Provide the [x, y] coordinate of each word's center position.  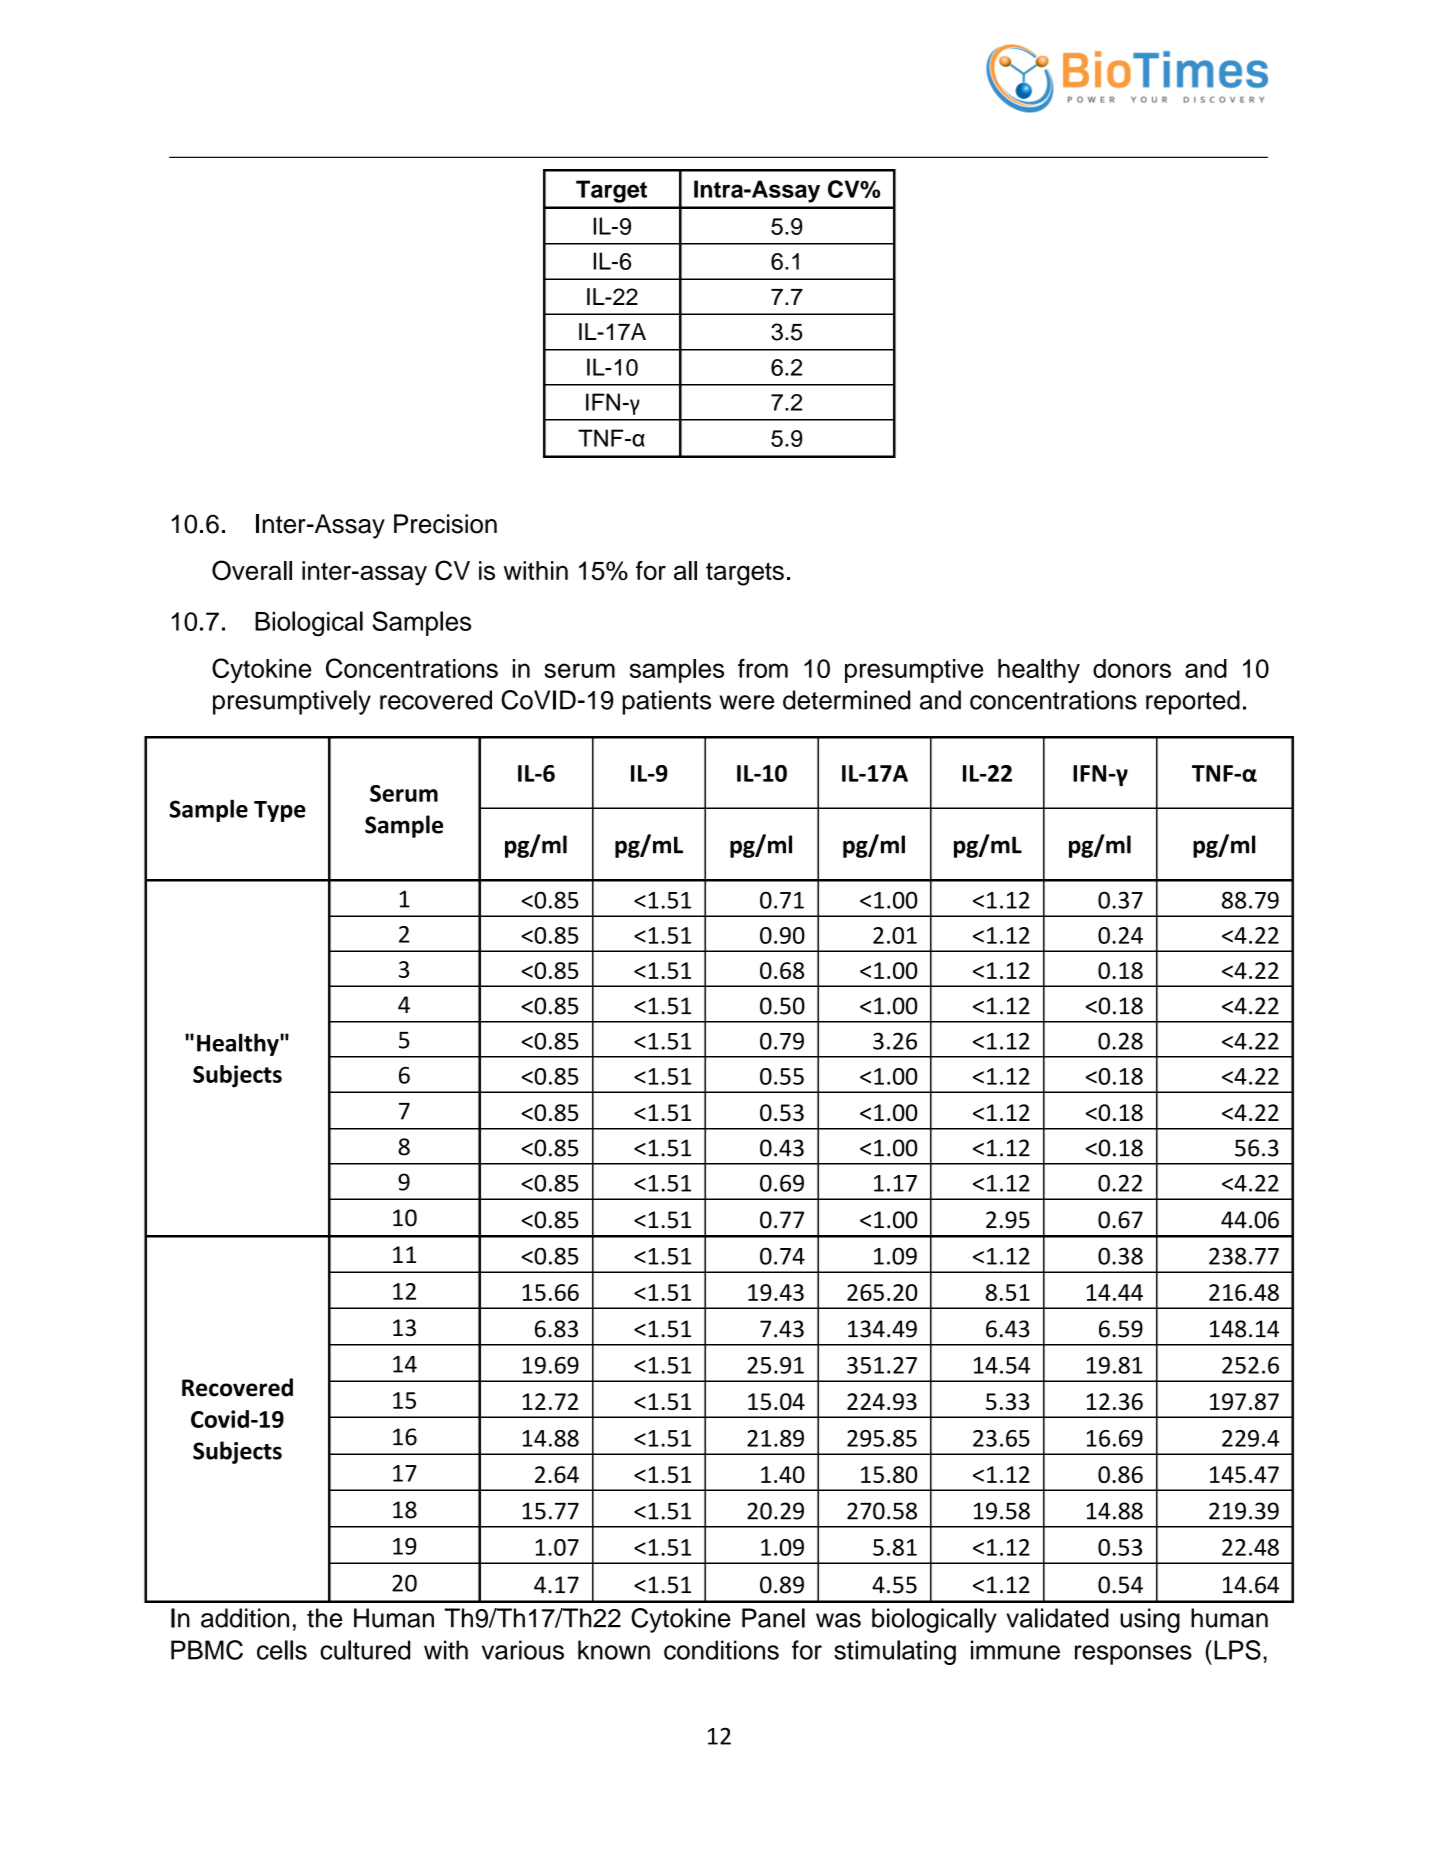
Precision [445, 524]
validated [1057, 1618]
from [763, 668]
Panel [773, 1618]
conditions [721, 1650]
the [324, 1618]
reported [1193, 702]
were [746, 702]
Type [280, 811]
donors [1132, 668]
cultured [365, 1650]
